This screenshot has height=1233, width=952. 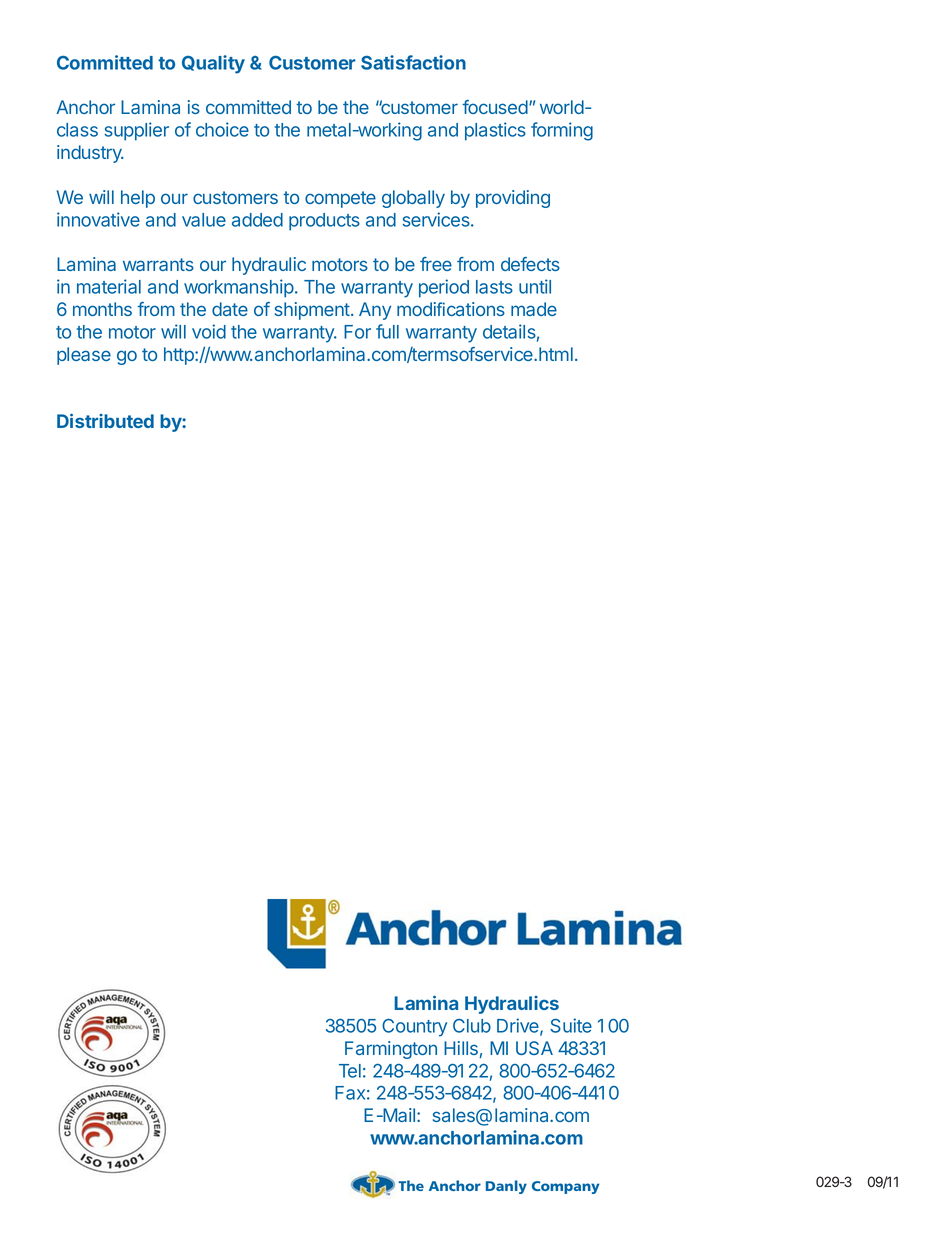 What do you see at coordinates (494, 287) in the screenshot?
I see `lasts` at bounding box center [494, 287].
